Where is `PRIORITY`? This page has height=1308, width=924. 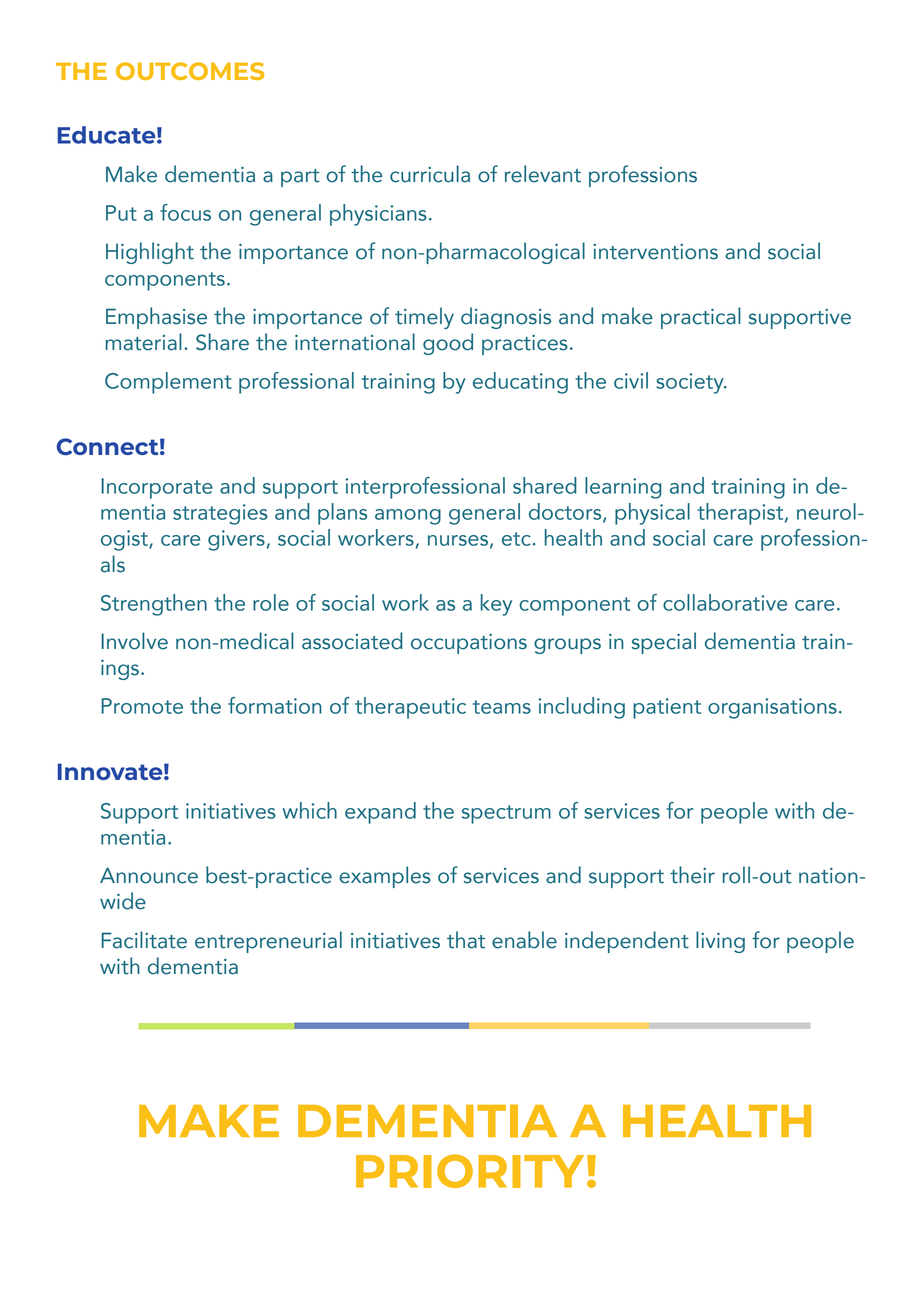 PRIORITY is located at coordinates (470, 1171).
